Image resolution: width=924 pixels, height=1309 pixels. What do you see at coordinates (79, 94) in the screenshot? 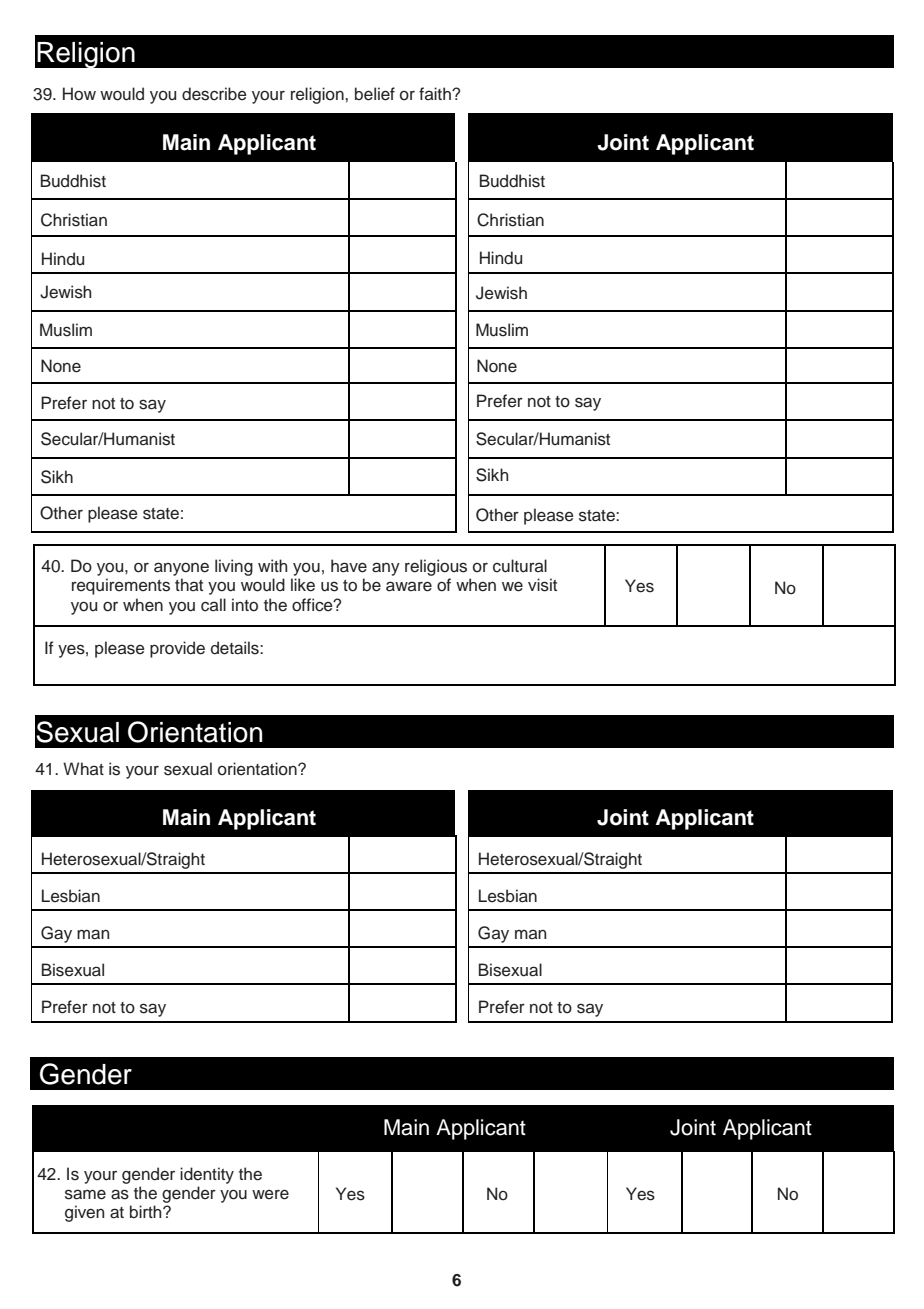
I see `How` at bounding box center [79, 94].
